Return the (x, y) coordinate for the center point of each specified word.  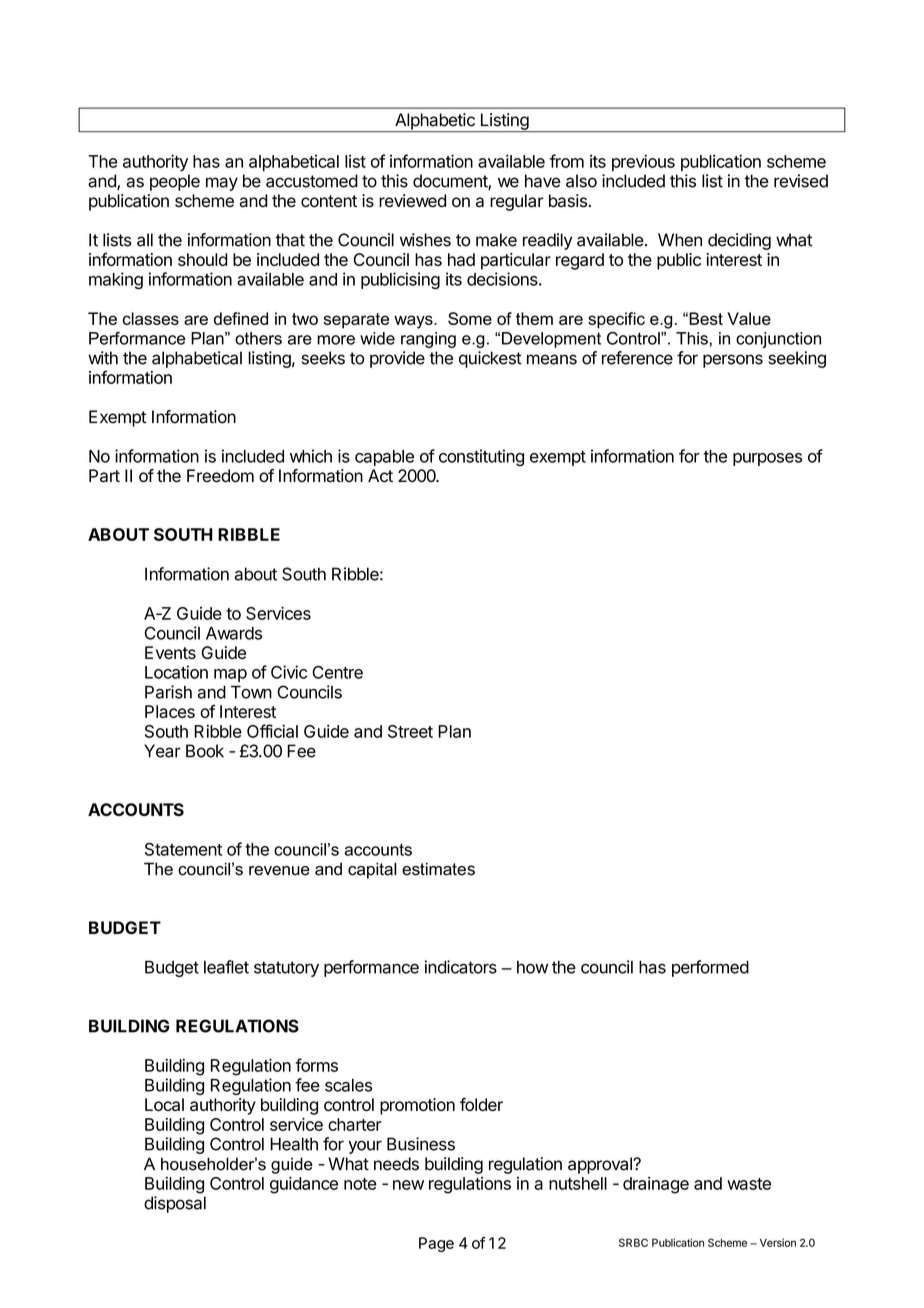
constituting (481, 457)
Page (436, 1244)
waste (749, 1184)
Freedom (220, 476)
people (175, 182)
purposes (767, 459)
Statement (183, 849)
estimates (438, 869)
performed (710, 968)
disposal (175, 1204)
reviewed (412, 201)
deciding (739, 241)
